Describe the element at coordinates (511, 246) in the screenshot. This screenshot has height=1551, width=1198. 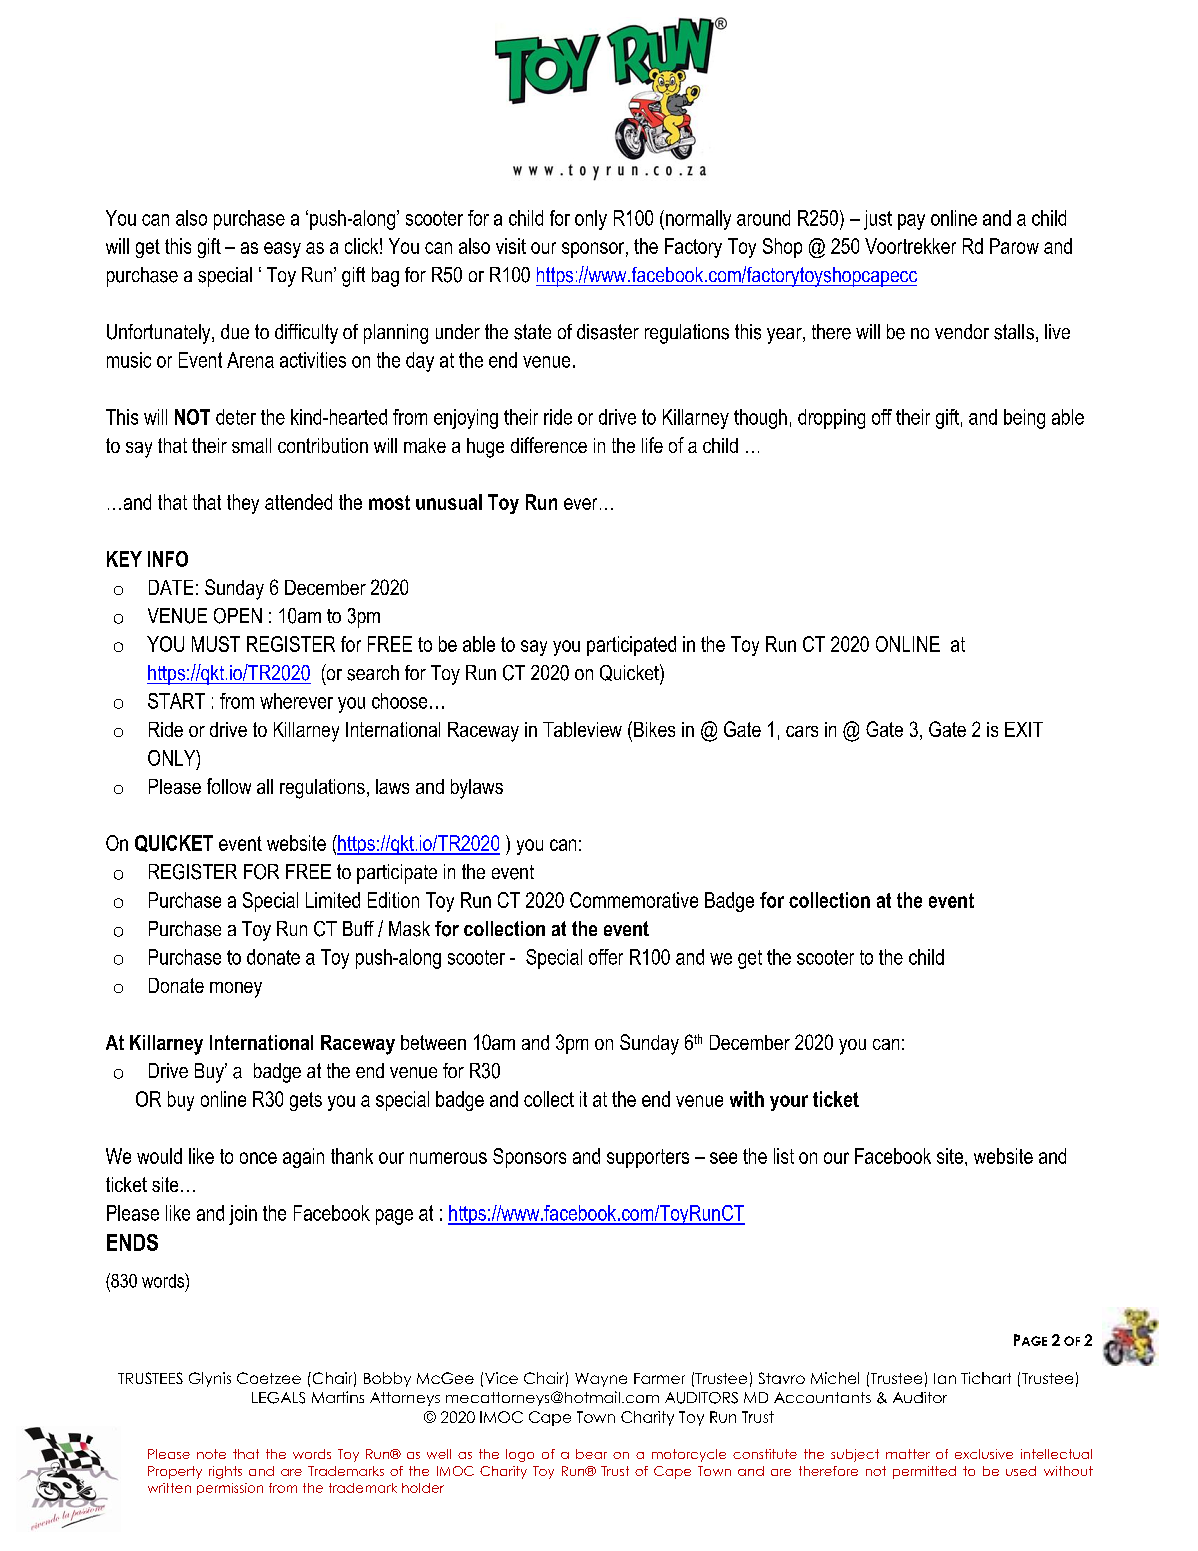
I see `visit` at that location.
